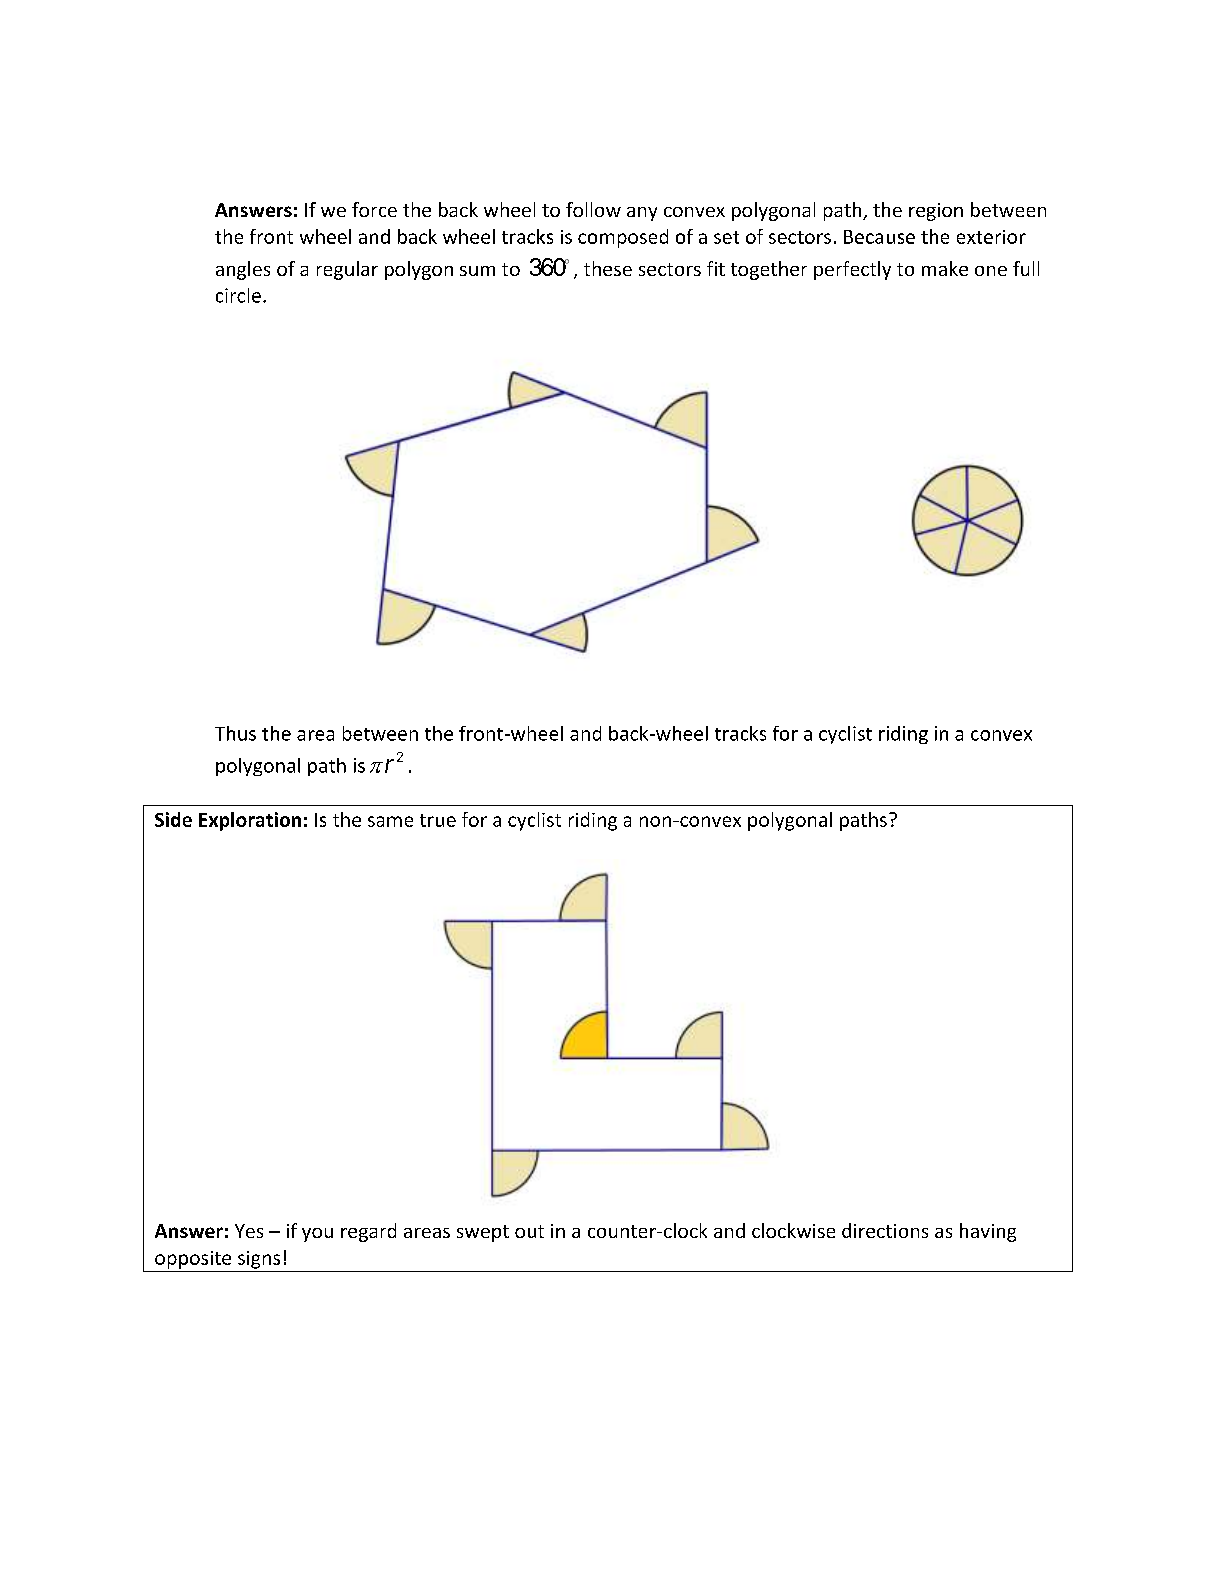 Image resolution: width=1216 pixels, height=1574 pixels. What do you see at coordinates (243, 270) in the screenshot?
I see `angles` at bounding box center [243, 270].
